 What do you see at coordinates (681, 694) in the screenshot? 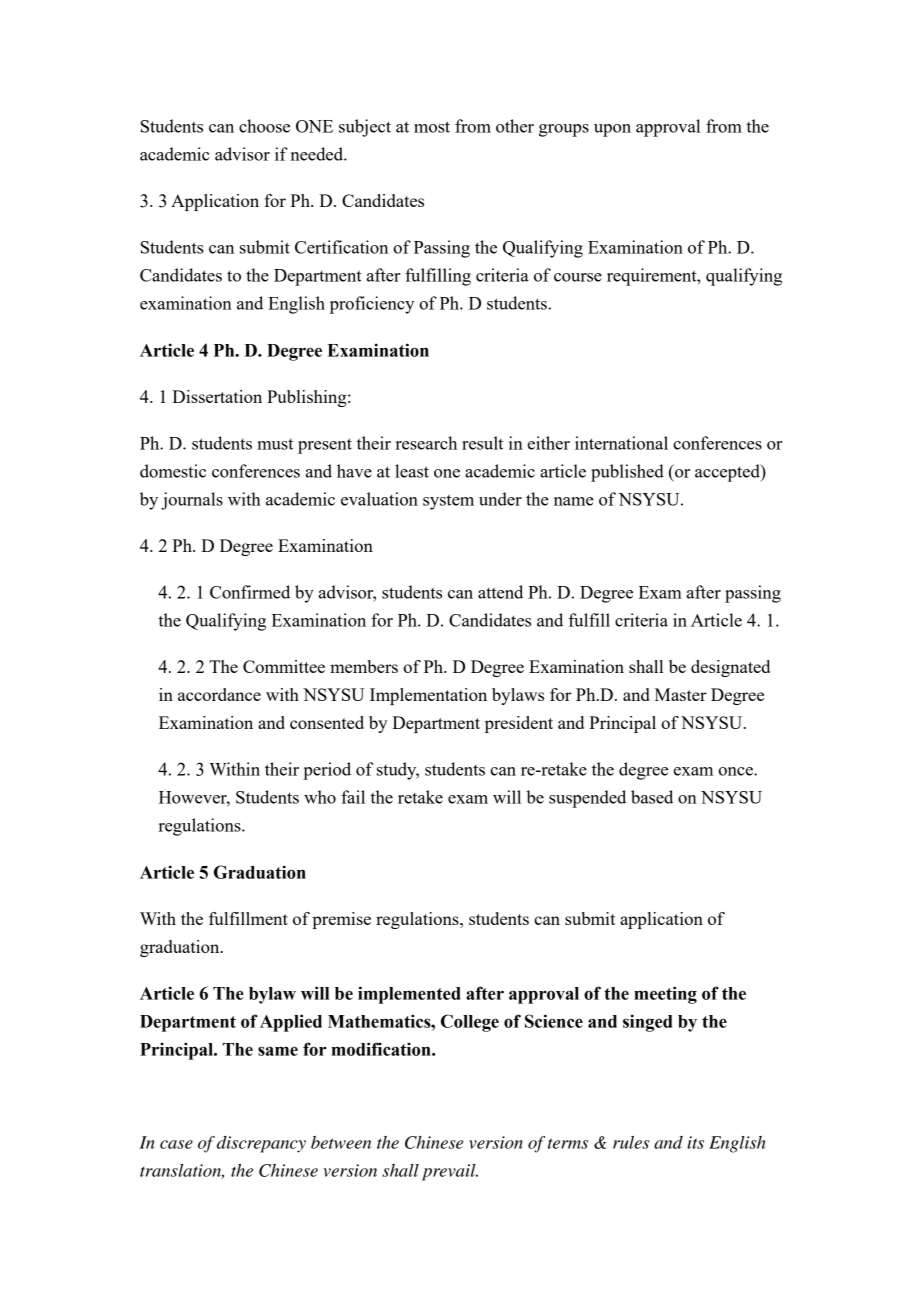
I see `Master` at bounding box center [681, 694].
